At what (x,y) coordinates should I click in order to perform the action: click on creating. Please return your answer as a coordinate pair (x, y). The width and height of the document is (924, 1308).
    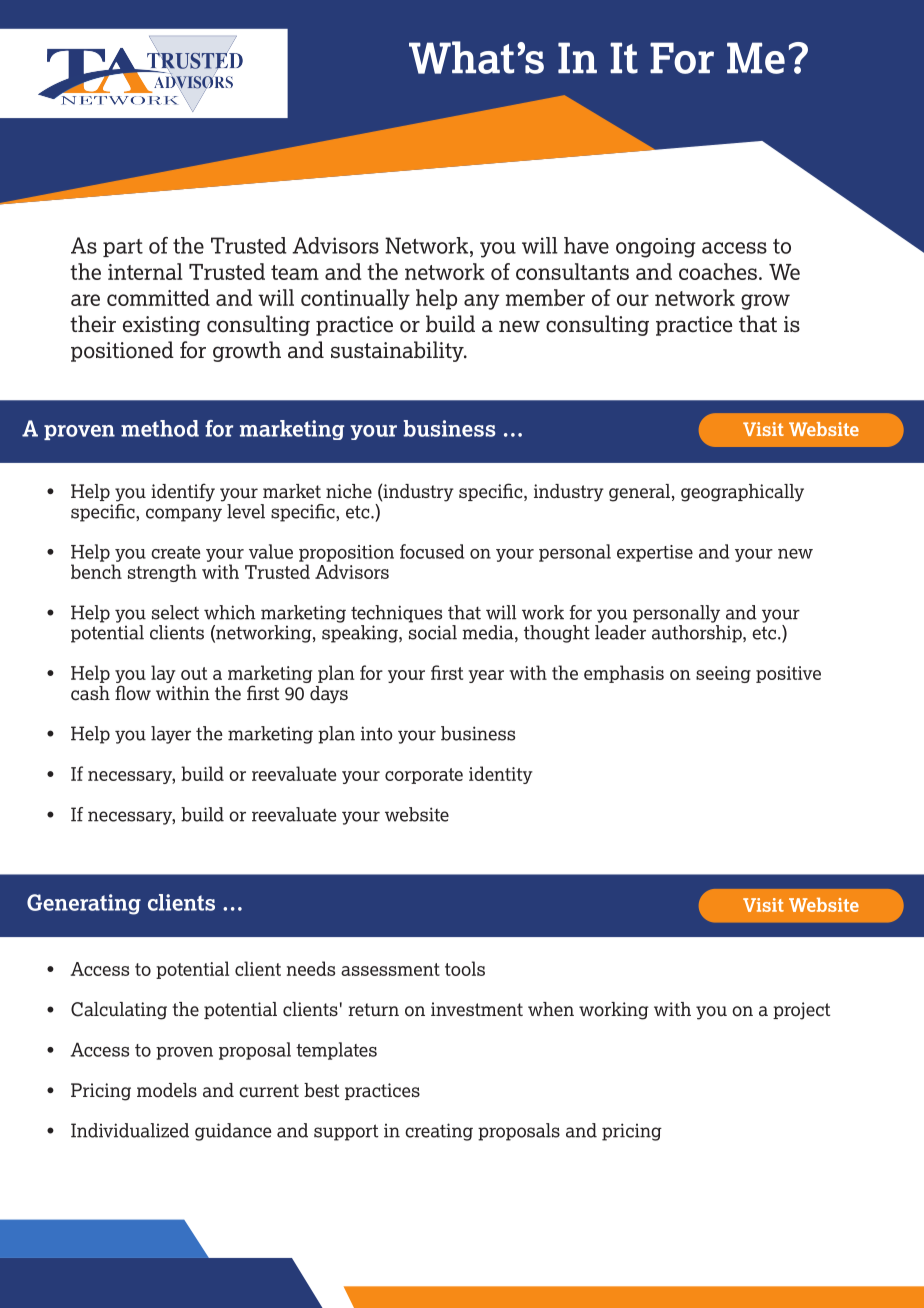
    Looking at the image, I should click on (439, 1132).
